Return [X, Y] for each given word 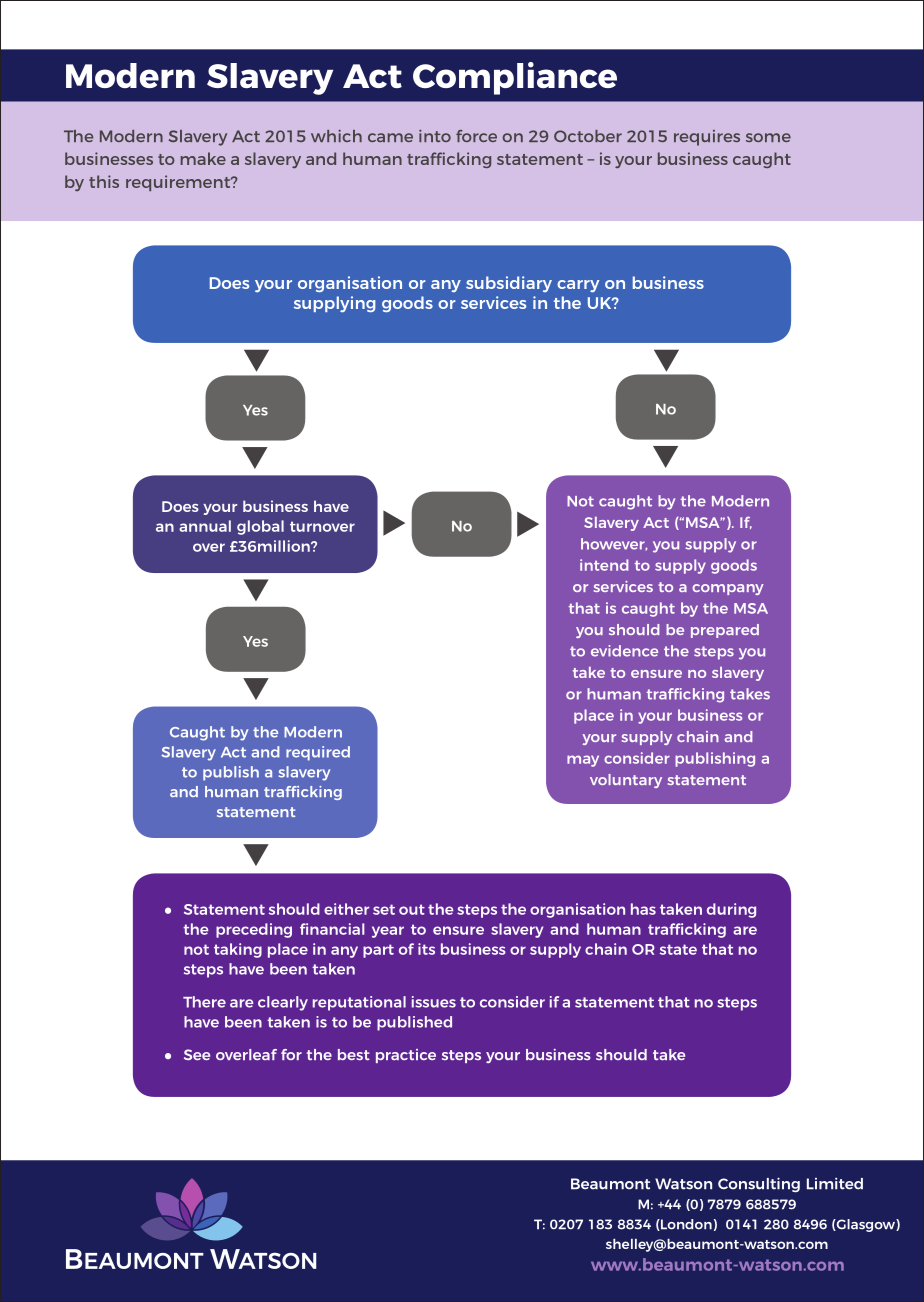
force [476, 136]
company [728, 589]
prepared [725, 631]
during [731, 910]
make [203, 158]
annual [205, 526]
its [426, 949]
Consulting [759, 1185]
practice [406, 1056]
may [583, 761]
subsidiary [509, 284]
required [318, 753]
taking [238, 950]
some [768, 137]
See [197, 1054]
